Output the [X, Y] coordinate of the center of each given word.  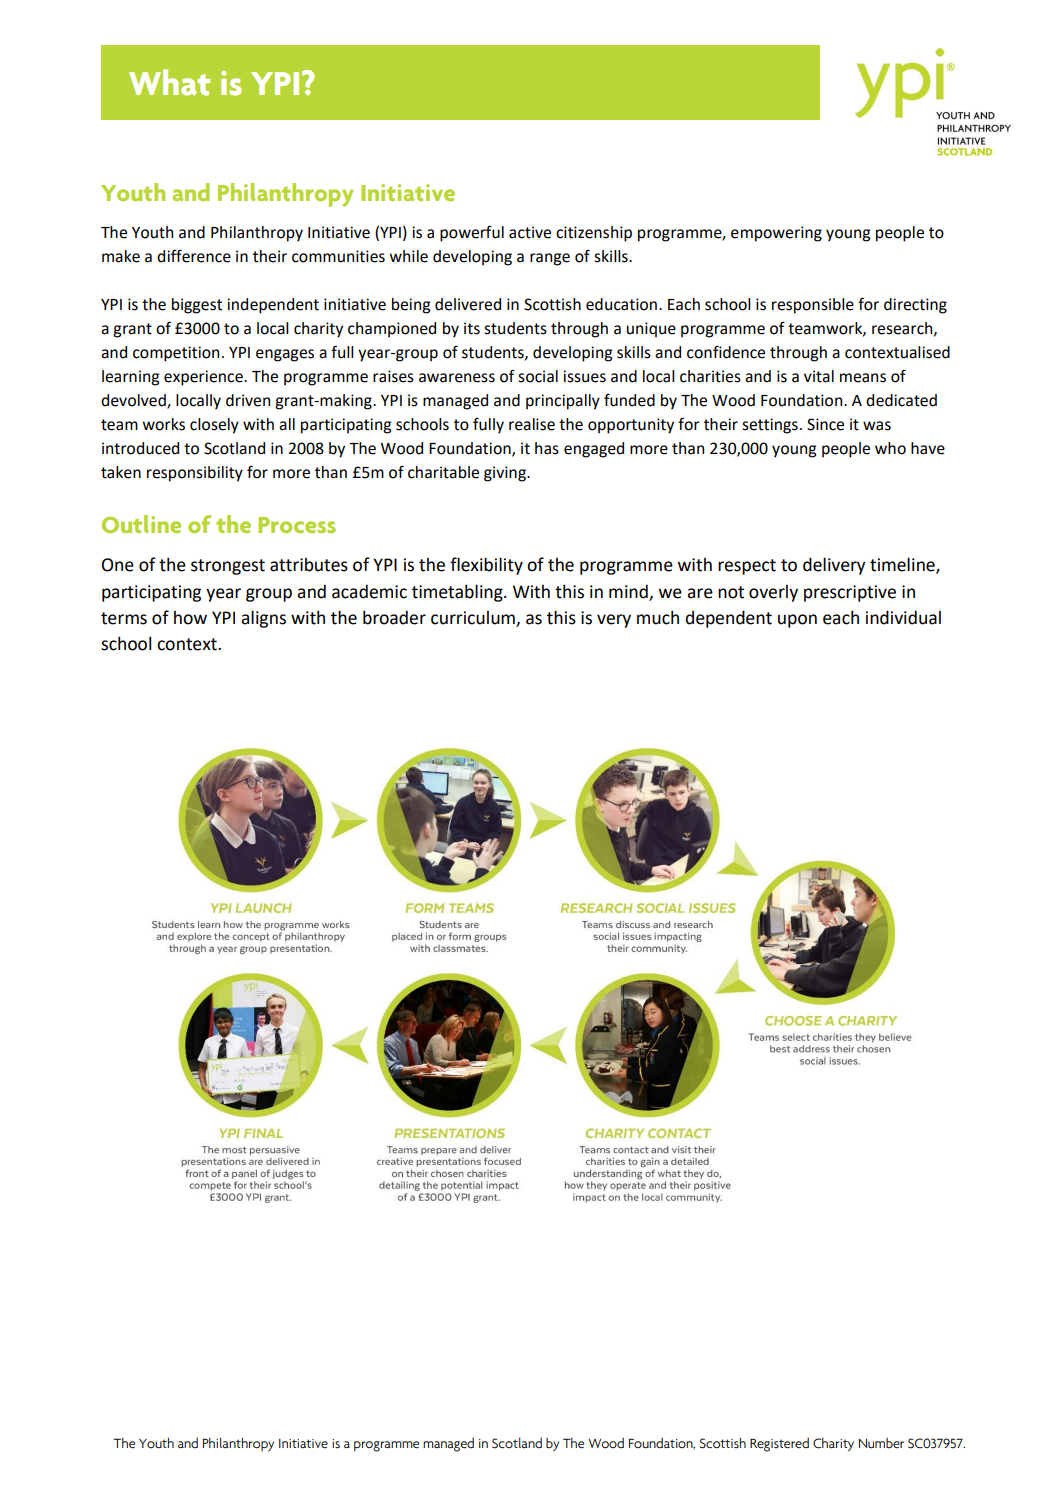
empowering [776, 234]
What [169, 82]
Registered [779, 1444]
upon [797, 621]
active [530, 232]
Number [881, 1443]
